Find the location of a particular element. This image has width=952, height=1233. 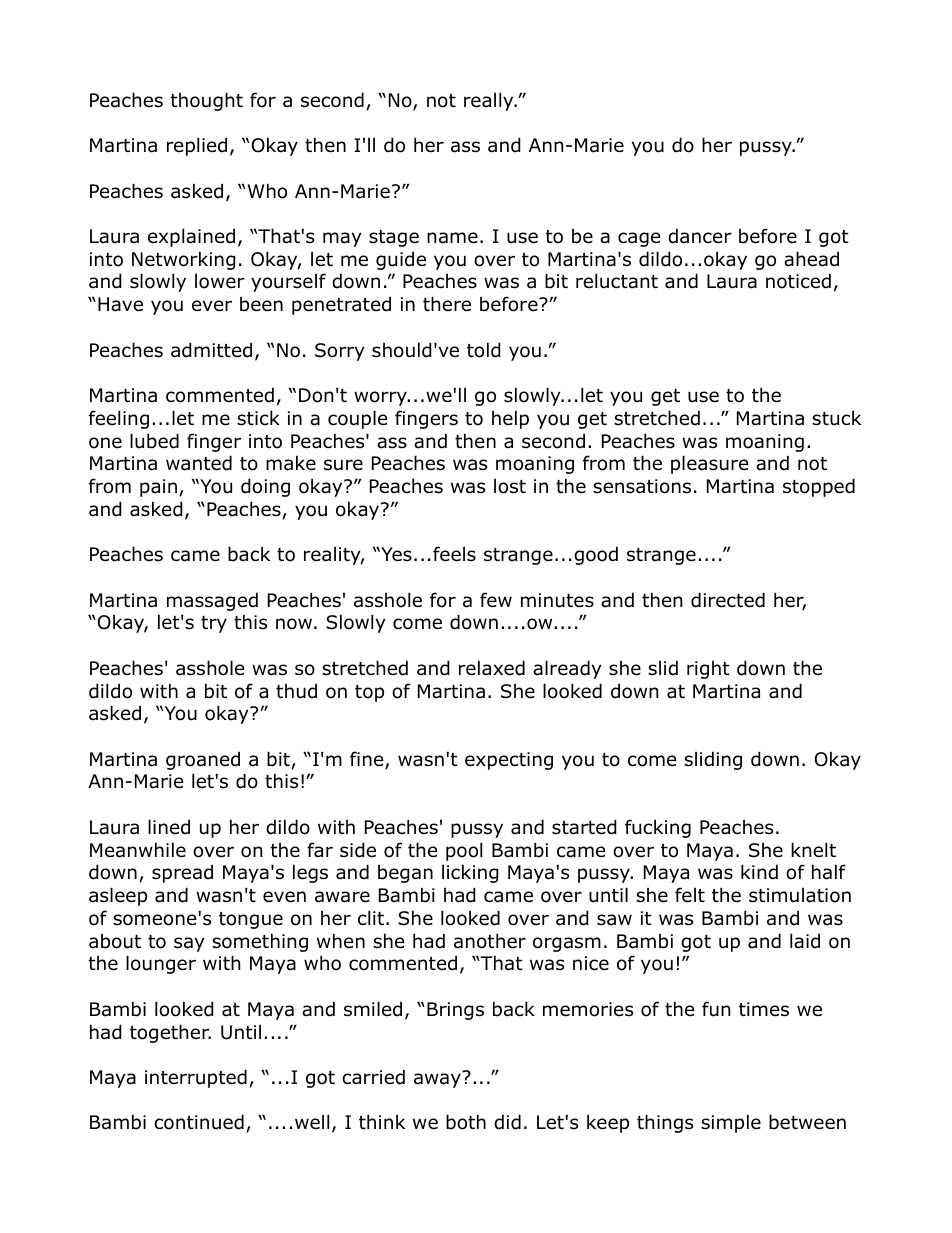

stopped is located at coordinates (819, 487).
